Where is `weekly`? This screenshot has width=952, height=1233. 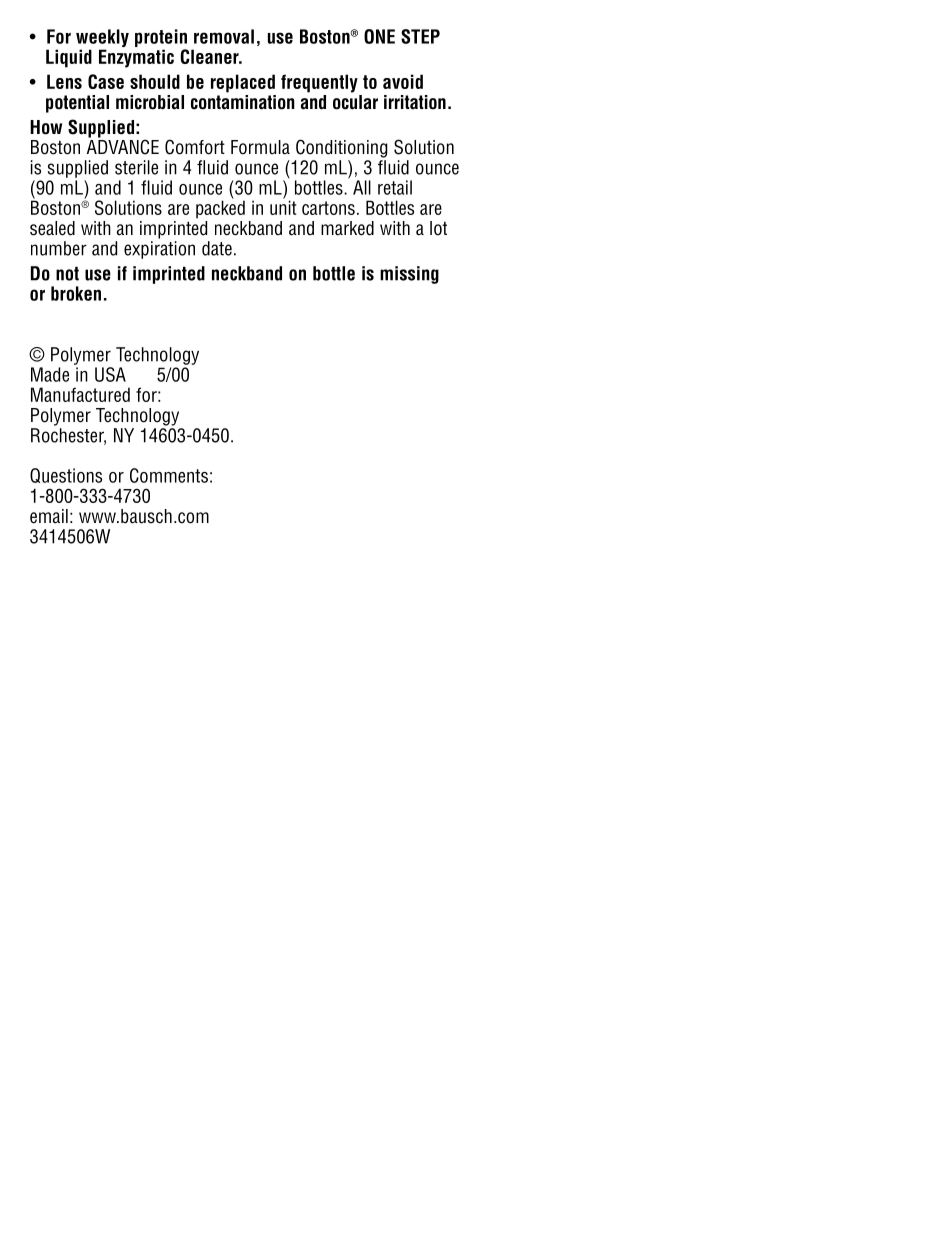
weekly is located at coordinates (102, 39).
